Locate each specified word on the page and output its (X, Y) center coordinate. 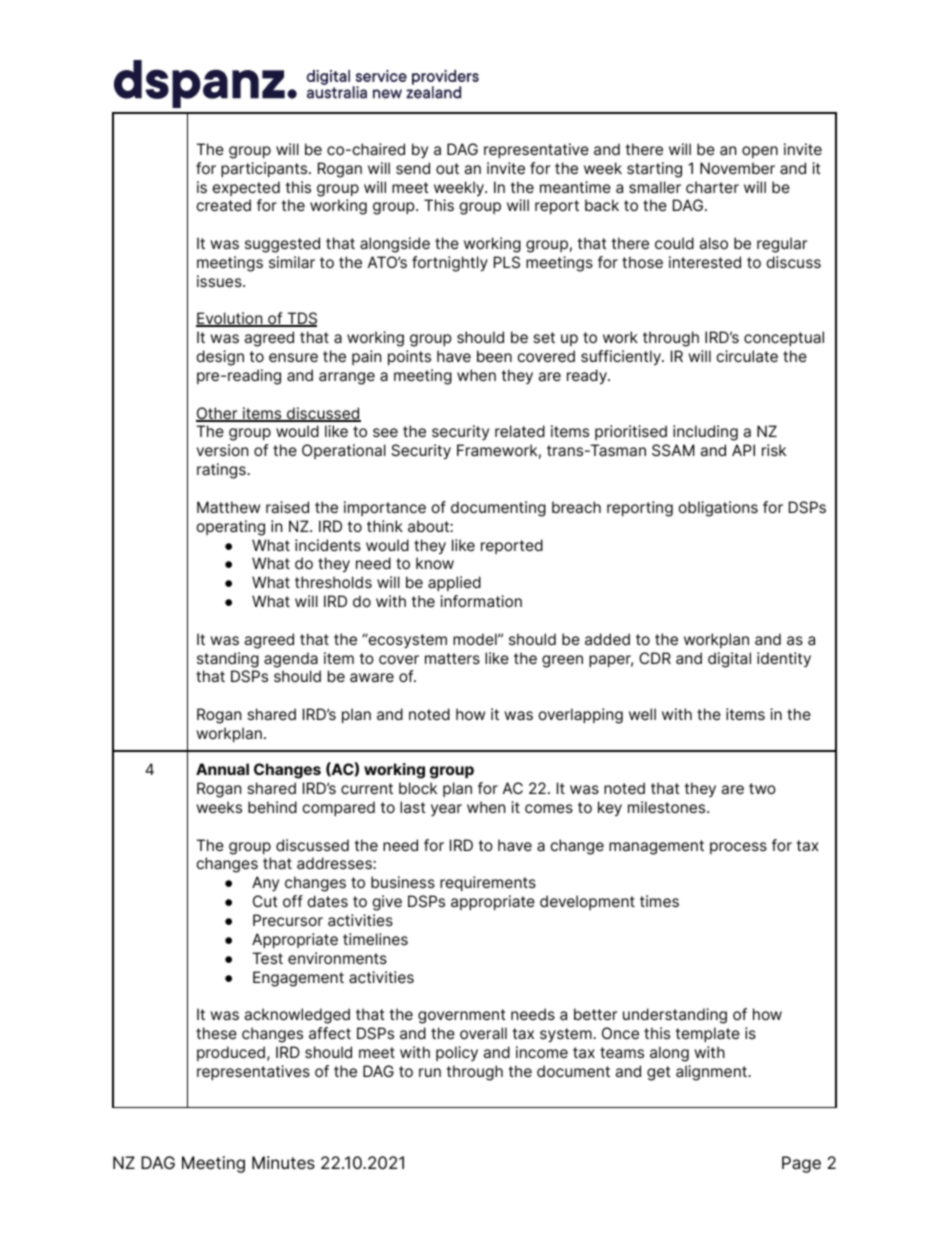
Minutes (283, 1162)
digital (729, 660)
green (562, 661)
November (737, 168)
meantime (575, 187)
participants (265, 169)
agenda (291, 660)
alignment (712, 1073)
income (542, 1052)
